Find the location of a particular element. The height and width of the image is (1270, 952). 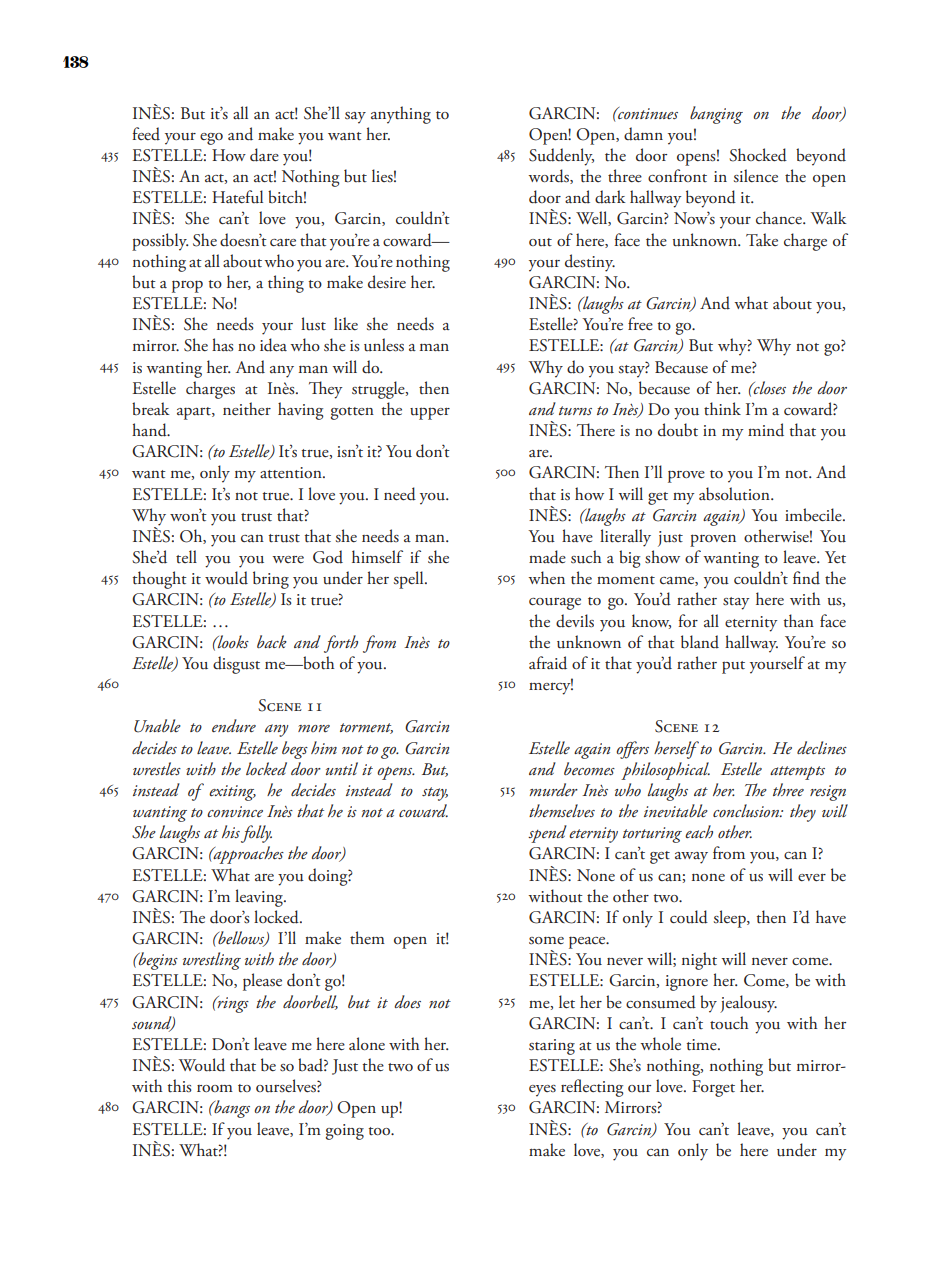

Shocked is located at coordinates (758, 155).
